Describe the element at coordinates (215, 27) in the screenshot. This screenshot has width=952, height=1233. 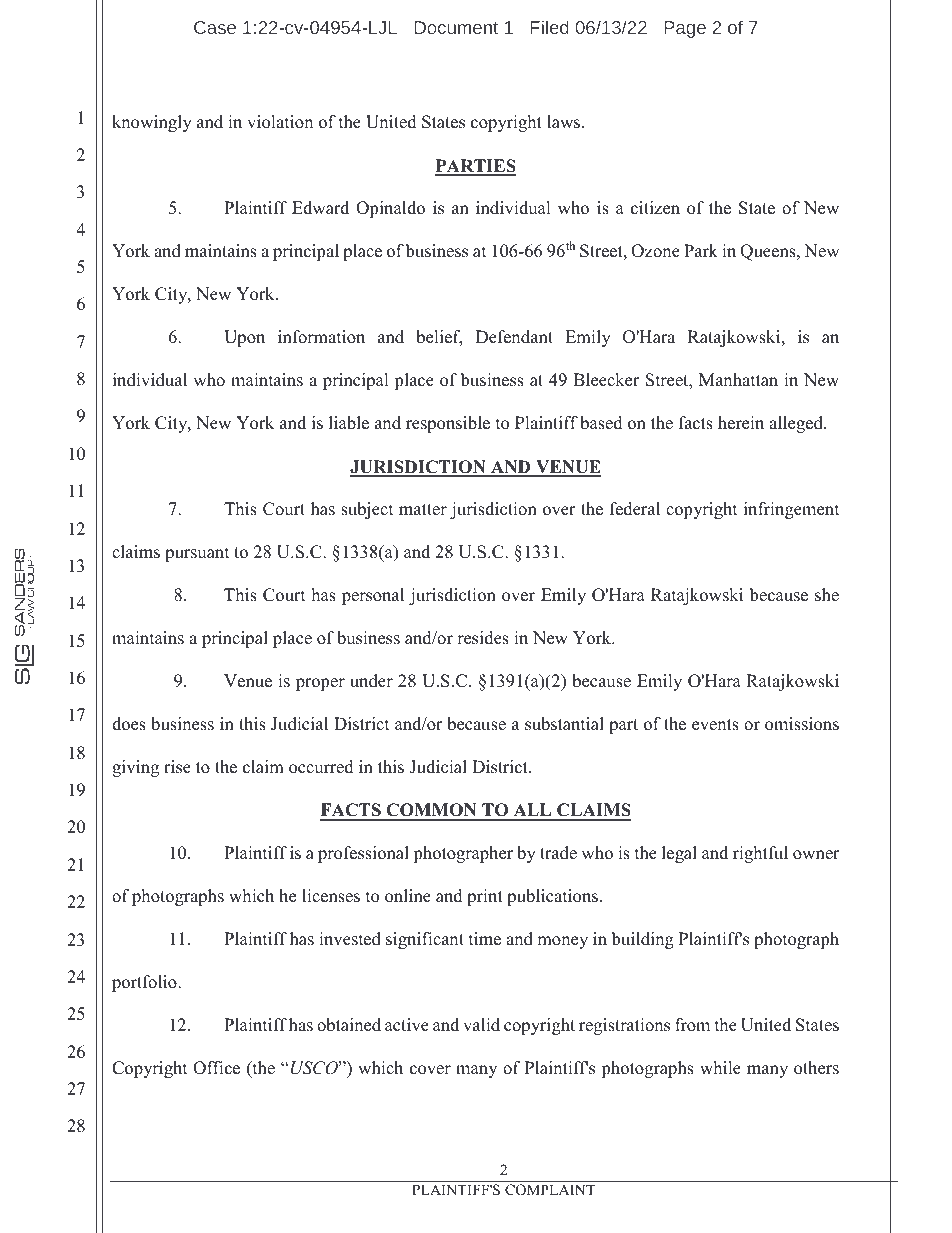
I see `Case` at that location.
